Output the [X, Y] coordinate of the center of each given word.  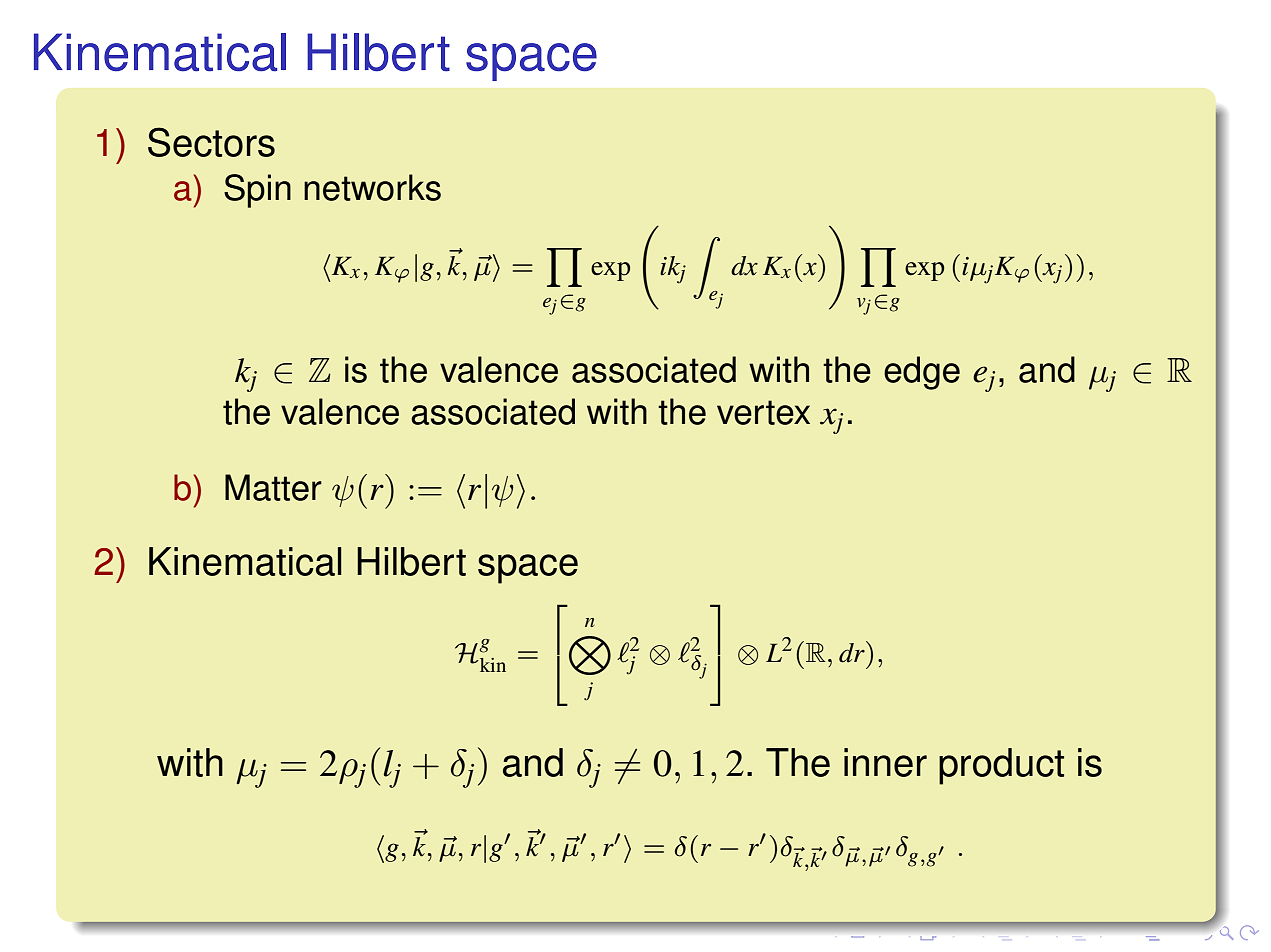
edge [922, 373]
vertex [763, 412]
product [1001, 766]
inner [885, 762]
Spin [257, 191]
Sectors [211, 142]
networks [372, 187]
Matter [273, 487]
